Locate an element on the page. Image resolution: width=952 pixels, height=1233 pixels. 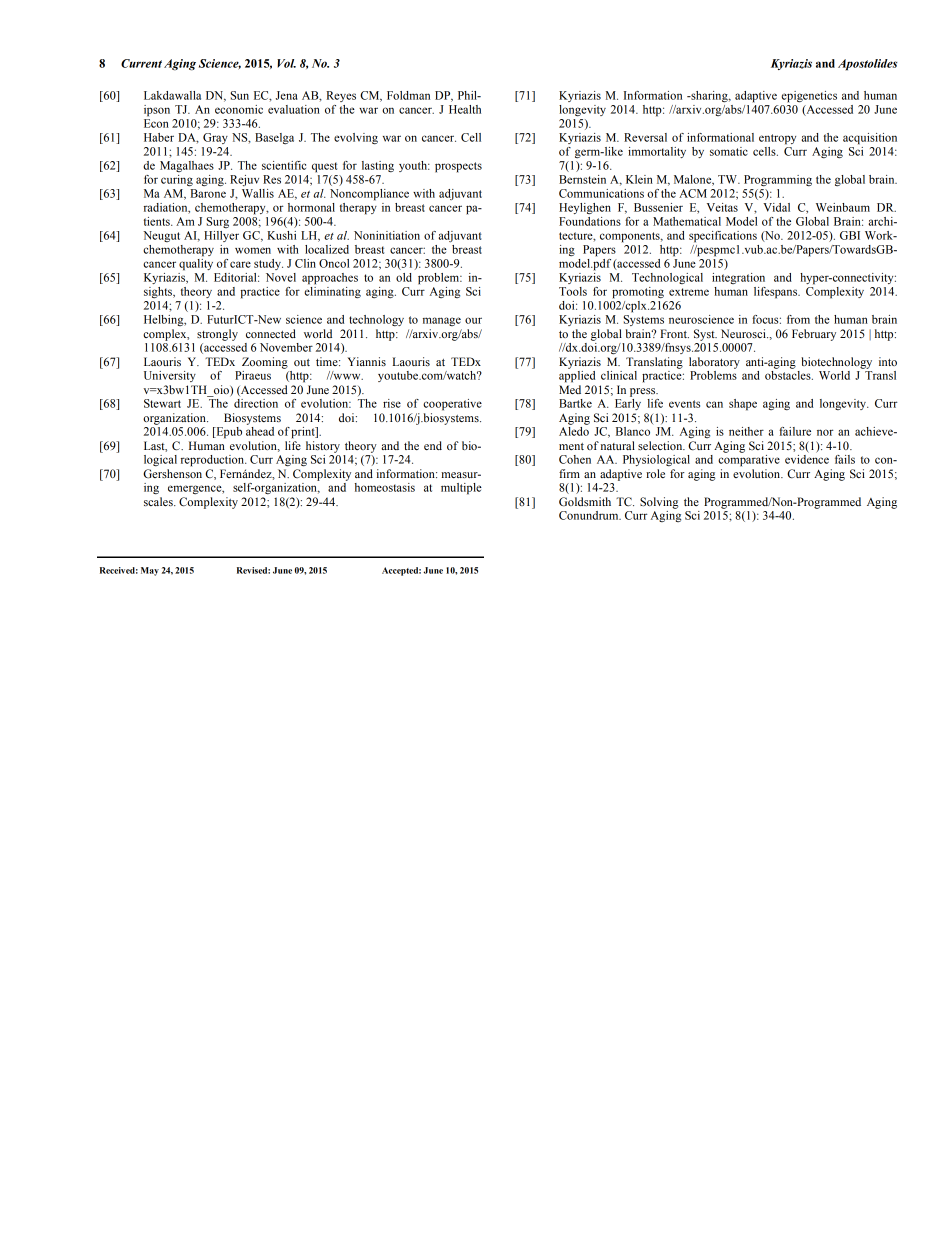
integration is located at coordinates (738, 278).
